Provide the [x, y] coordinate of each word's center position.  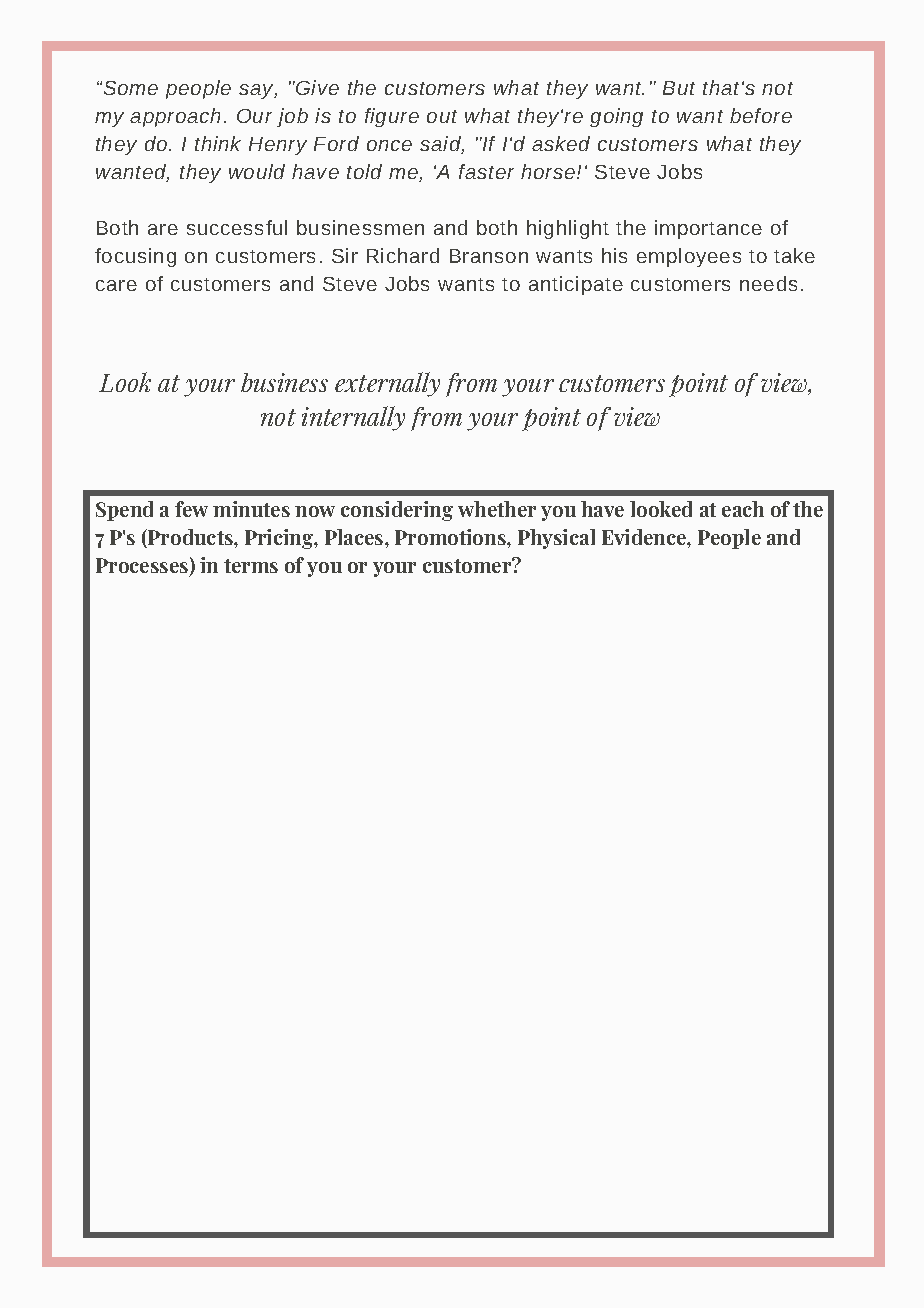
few [191, 509]
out [442, 116]
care [116, 285]
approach [175, 117]
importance [708, 229]
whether [497, 509]
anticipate [576, 285]
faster [486, 171]
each [743, 509]
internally [353, 418]
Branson [489, 256]
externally [387, 384]
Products [190, 538]
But [679, 88]
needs [768, 283]
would [257, 171]
